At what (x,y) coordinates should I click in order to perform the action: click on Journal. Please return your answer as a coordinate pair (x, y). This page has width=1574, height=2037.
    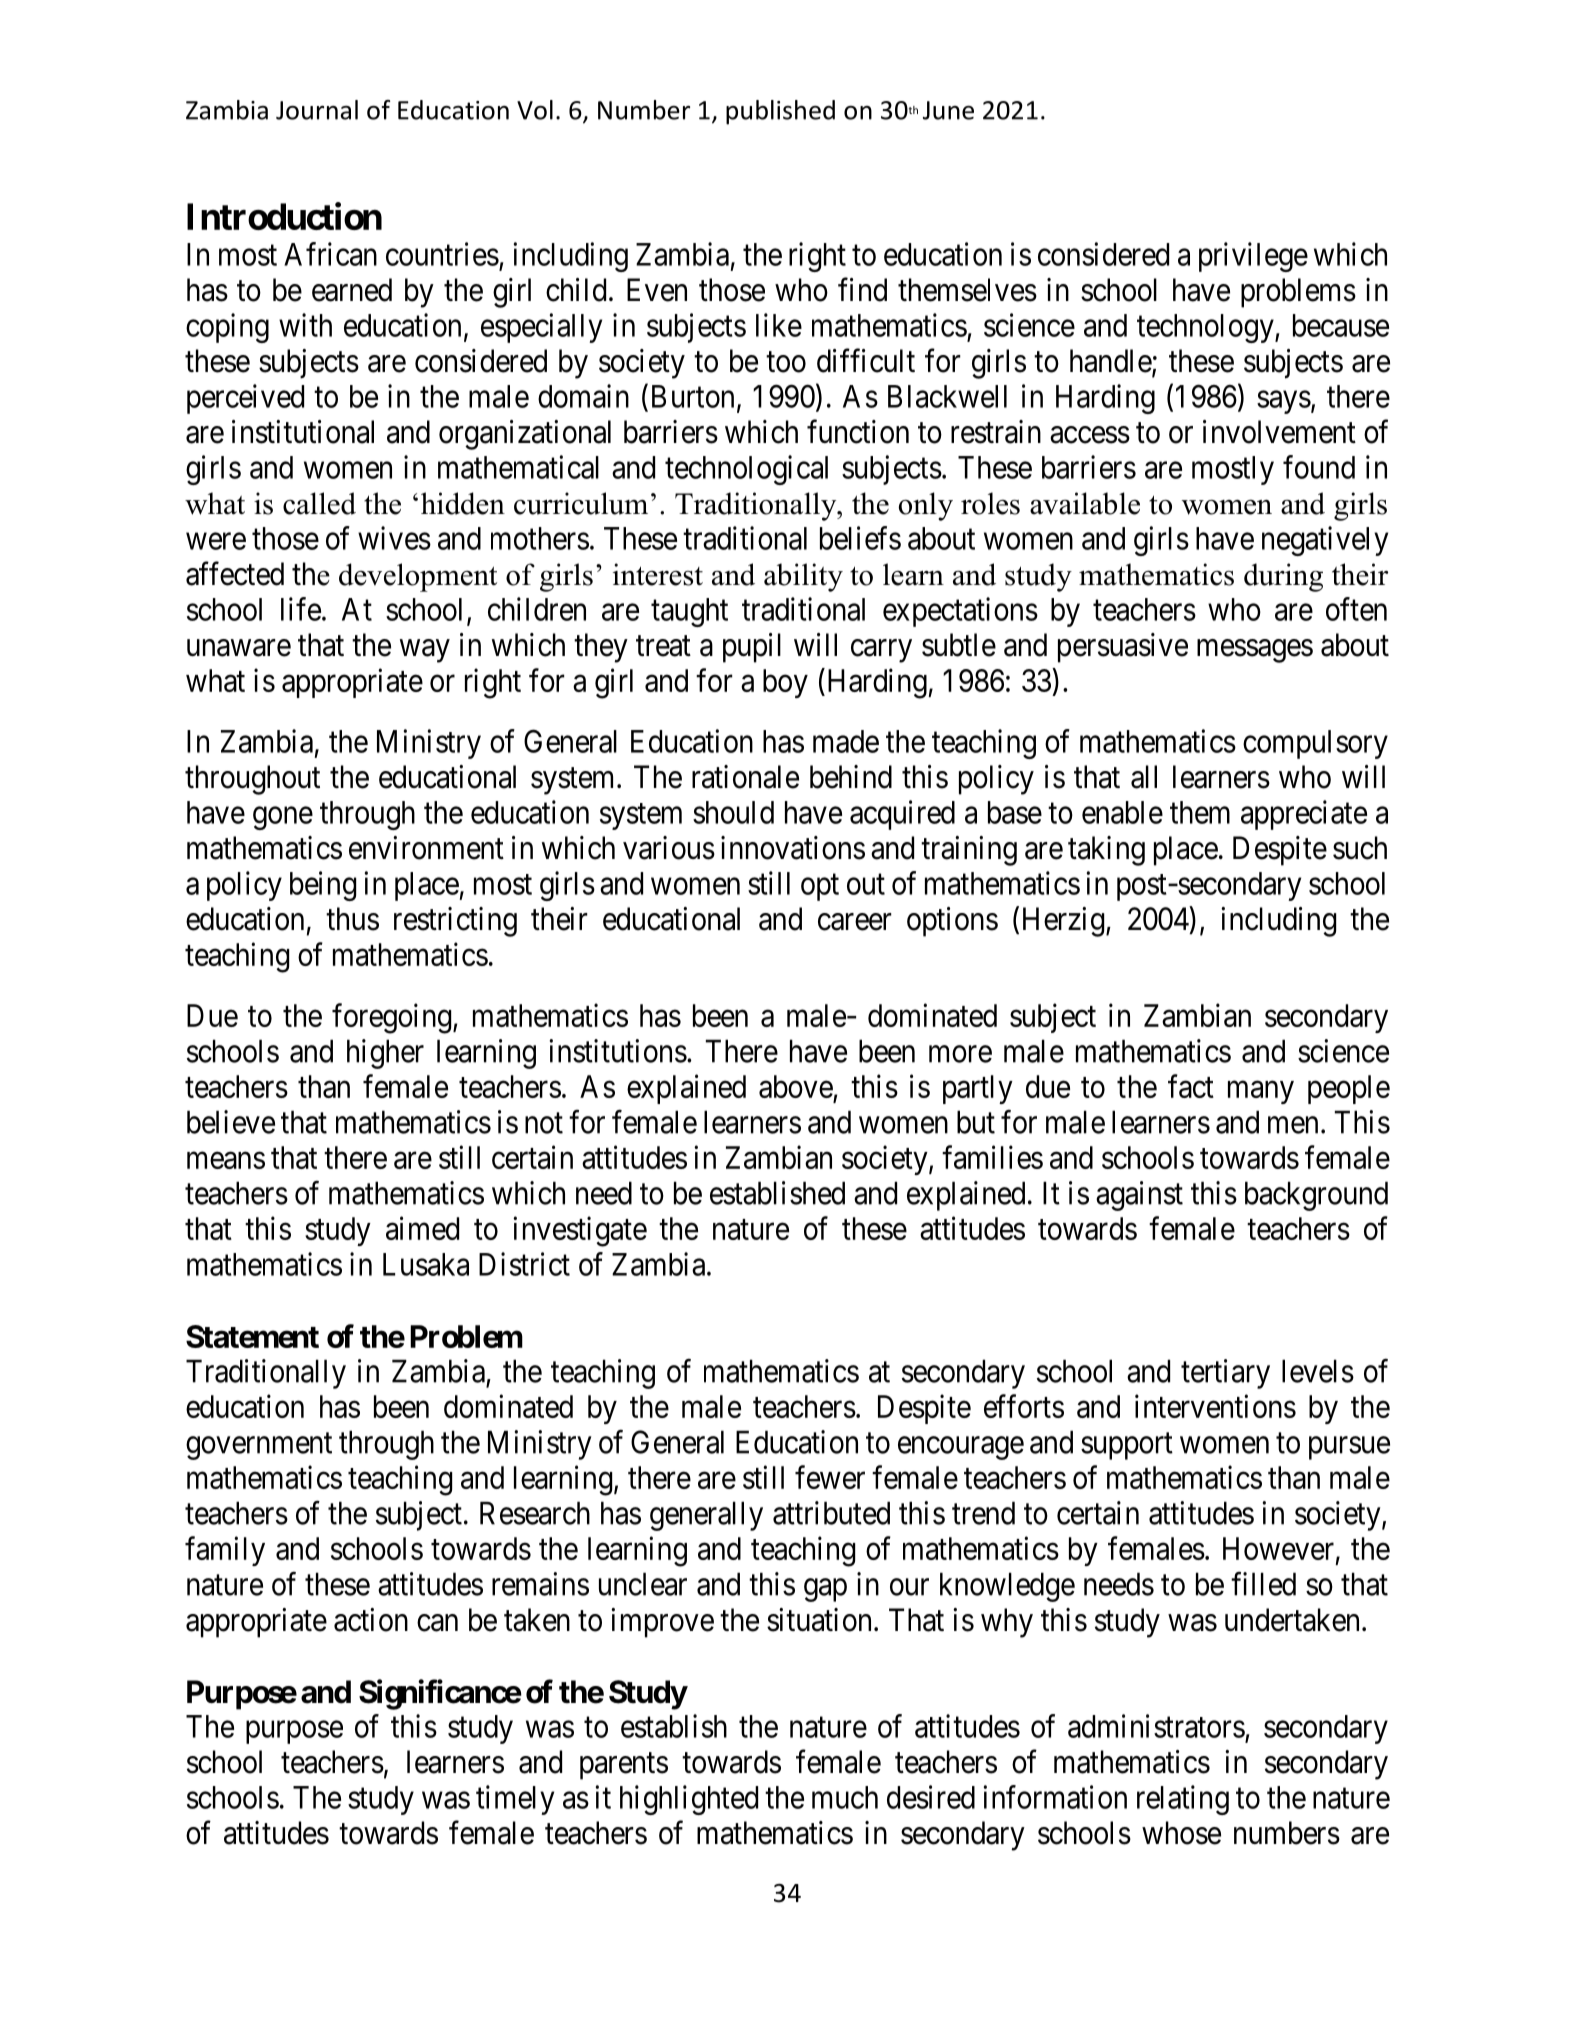
    Looking at the image, I should click on (317, 110).
